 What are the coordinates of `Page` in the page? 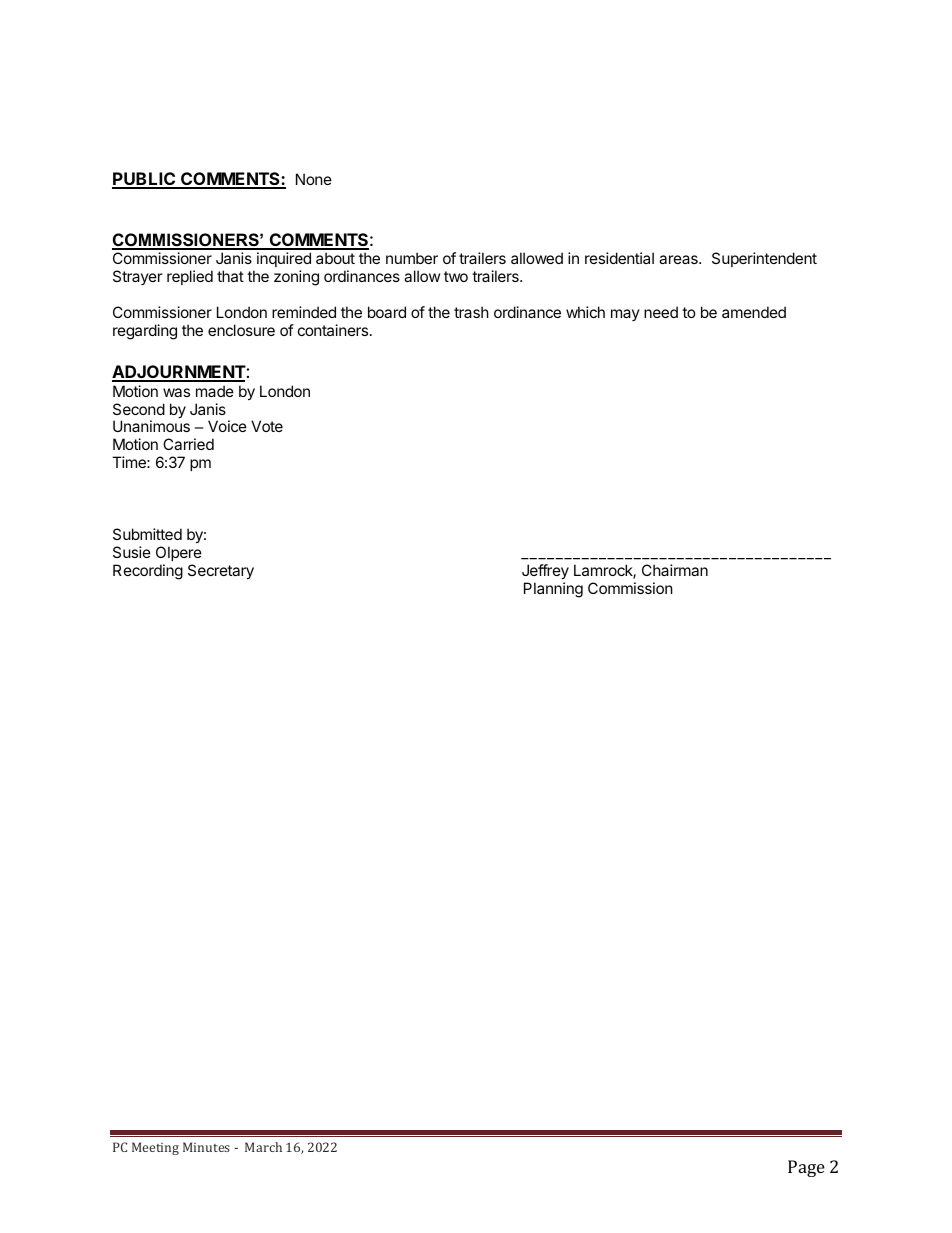 It's located at (806, 1168).
